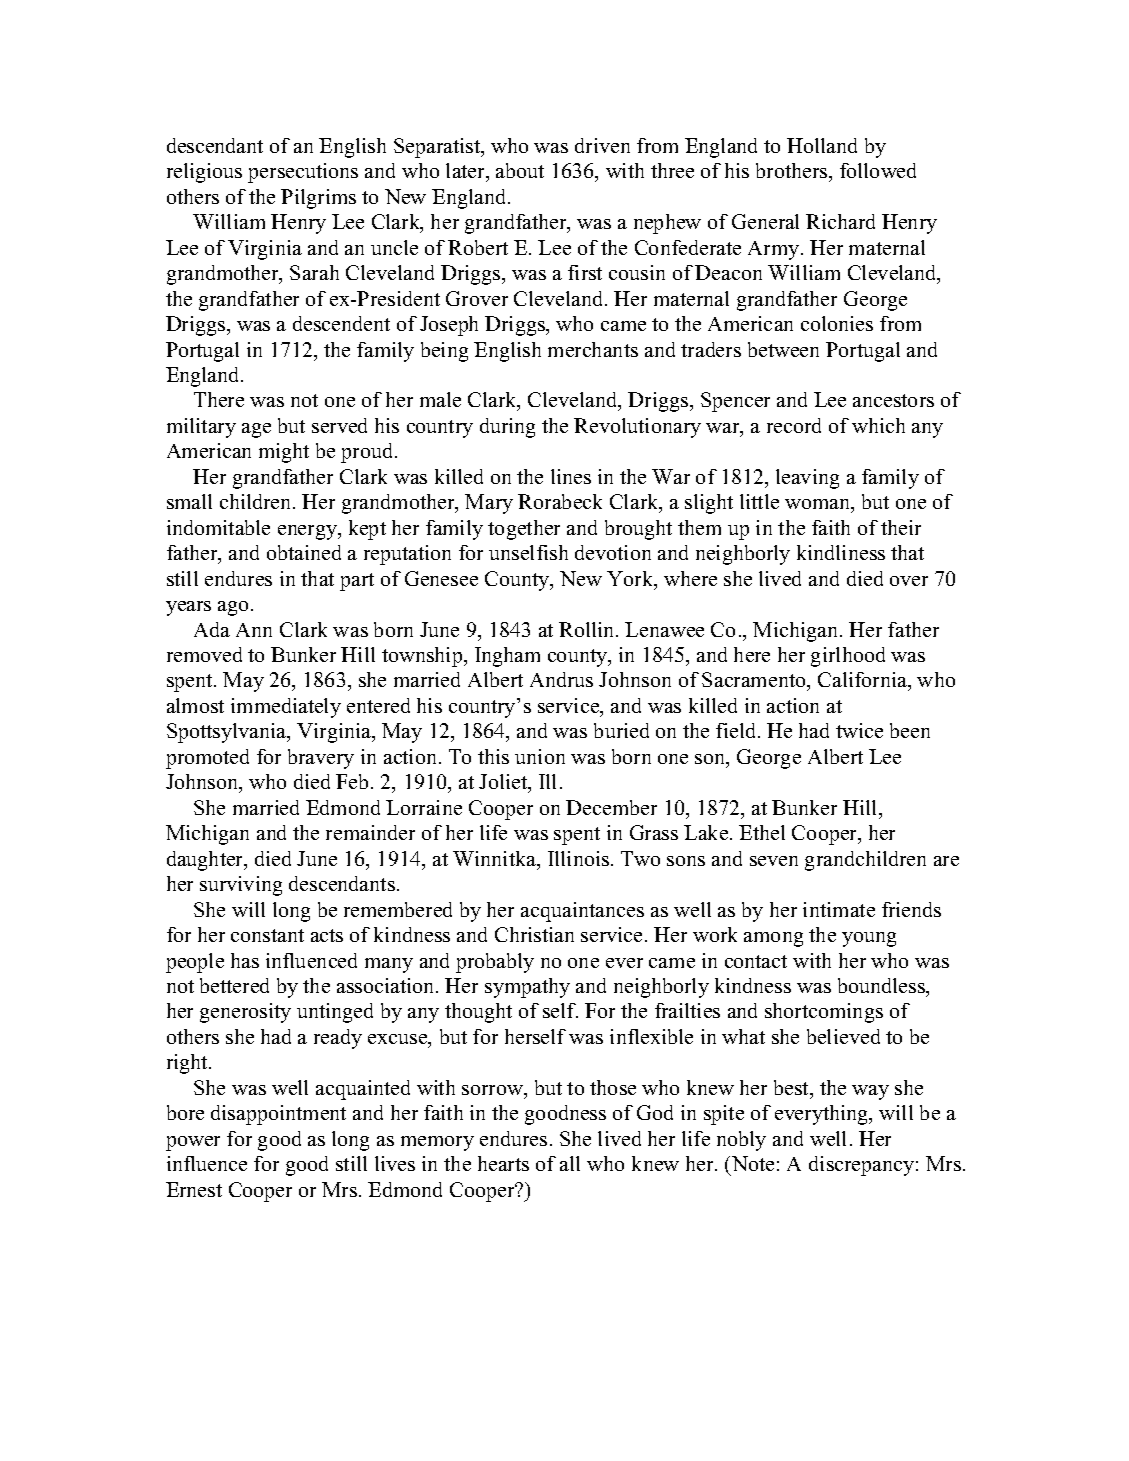 Image resolution: width=1129 pixels, height=1461 pixels. Describe the element at coordinates (582, 912) in the screenshot. I see `acquaintances` at that location.
